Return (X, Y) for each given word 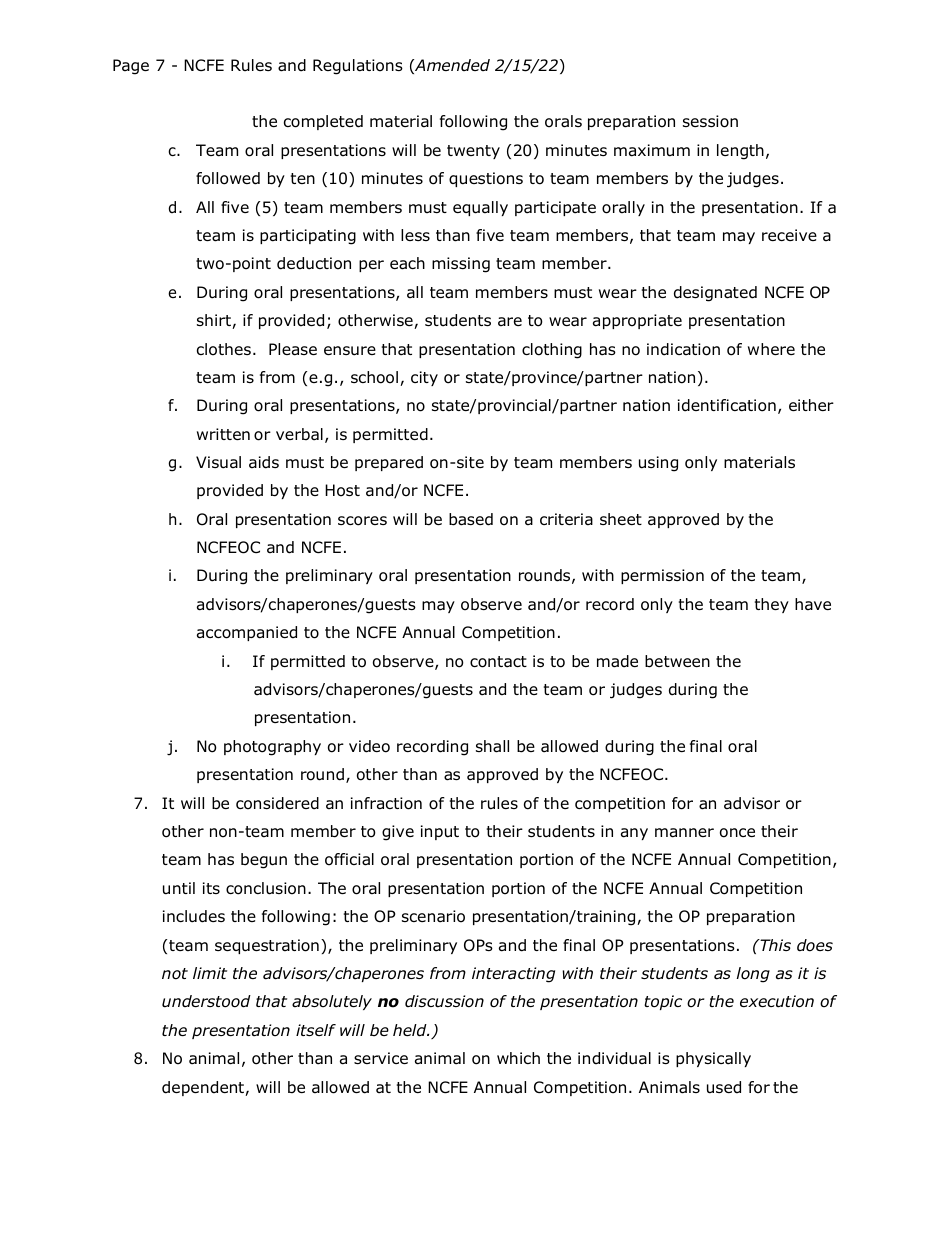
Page (131, 67)
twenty (473, 152)
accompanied (247, 633)
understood (206, 1001)
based (471, 519)
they (772, 605)
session (710, 121)
